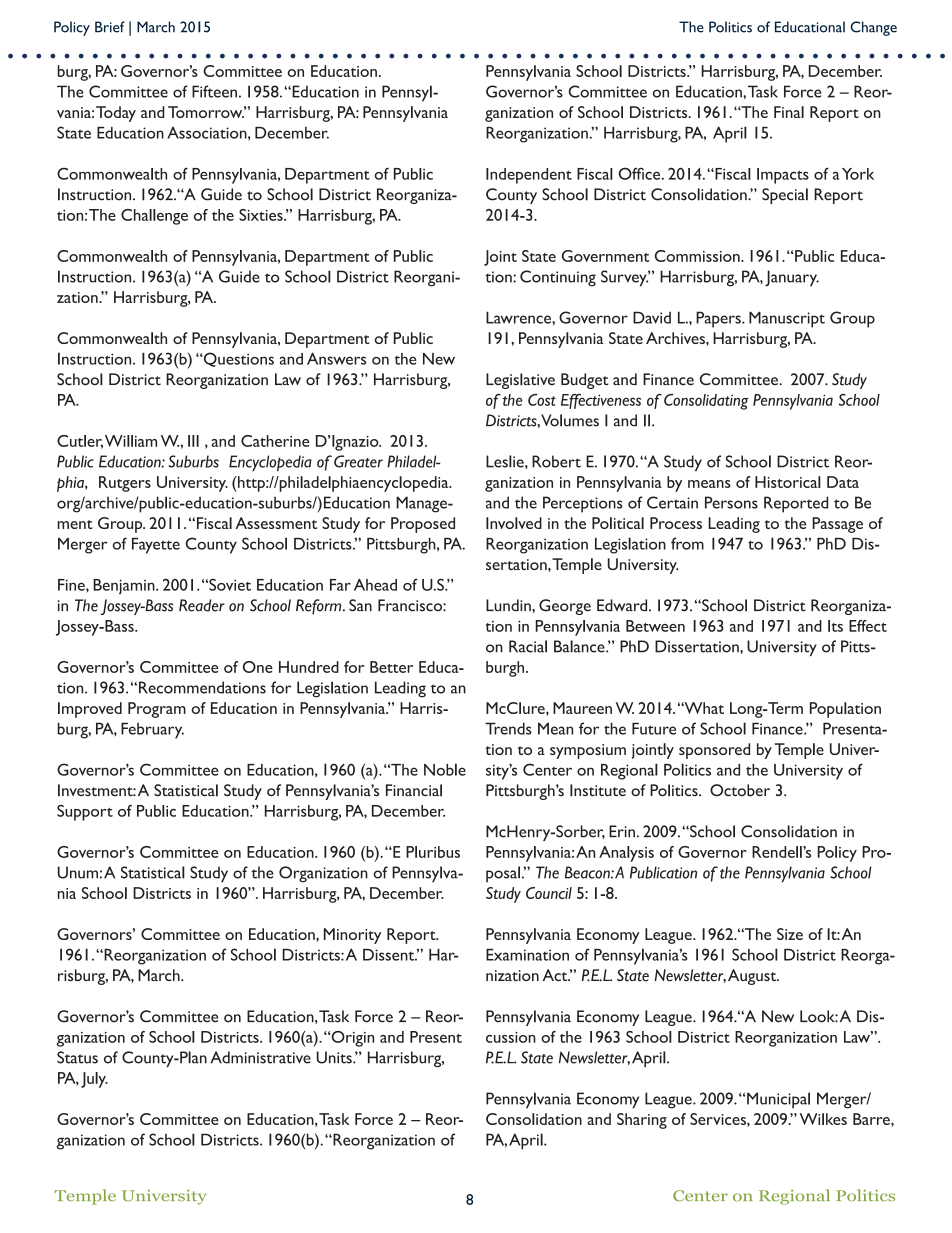 The height and width of the screenshot is (1233, 952). Describe the element at coordinates (94, 1080) in the screenshot. I see `July` at that location.
